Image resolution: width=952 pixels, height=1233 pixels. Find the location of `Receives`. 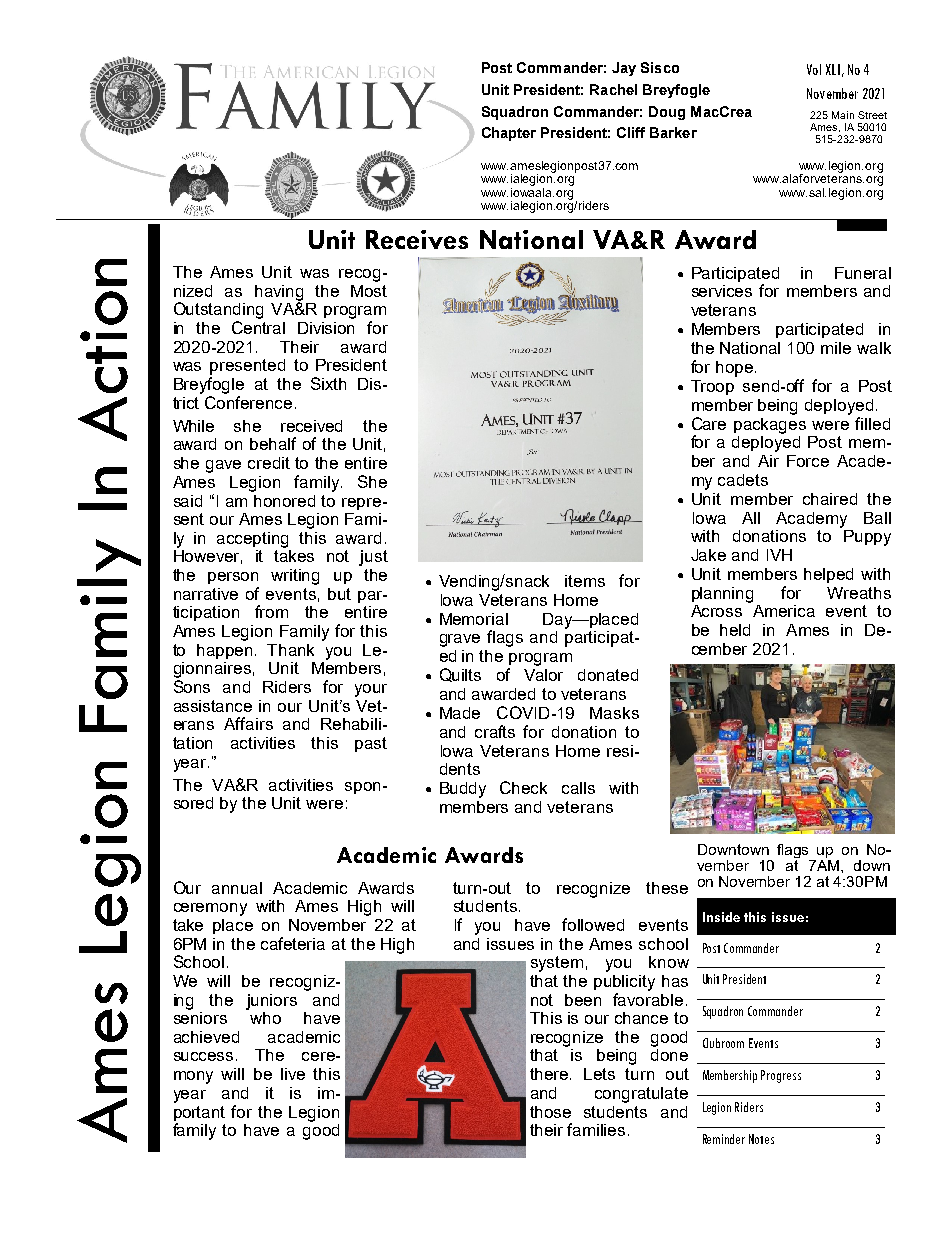

Receives is located at coordinates (417, 239).
